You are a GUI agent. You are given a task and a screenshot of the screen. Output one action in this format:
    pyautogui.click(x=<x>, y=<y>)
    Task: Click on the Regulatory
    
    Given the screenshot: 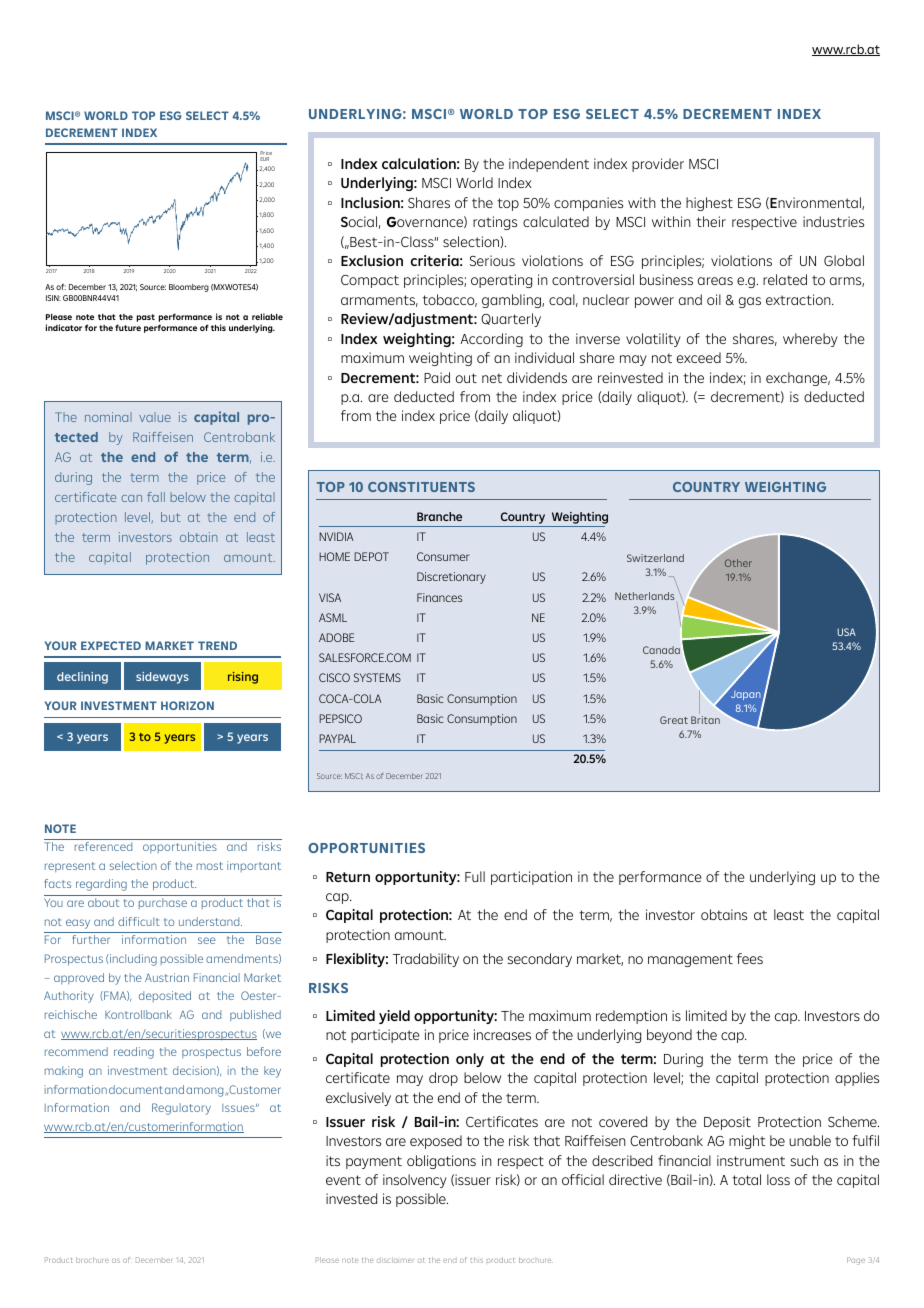 What is the action you would take?
    pyautogui.click(x=181, y=1109)
